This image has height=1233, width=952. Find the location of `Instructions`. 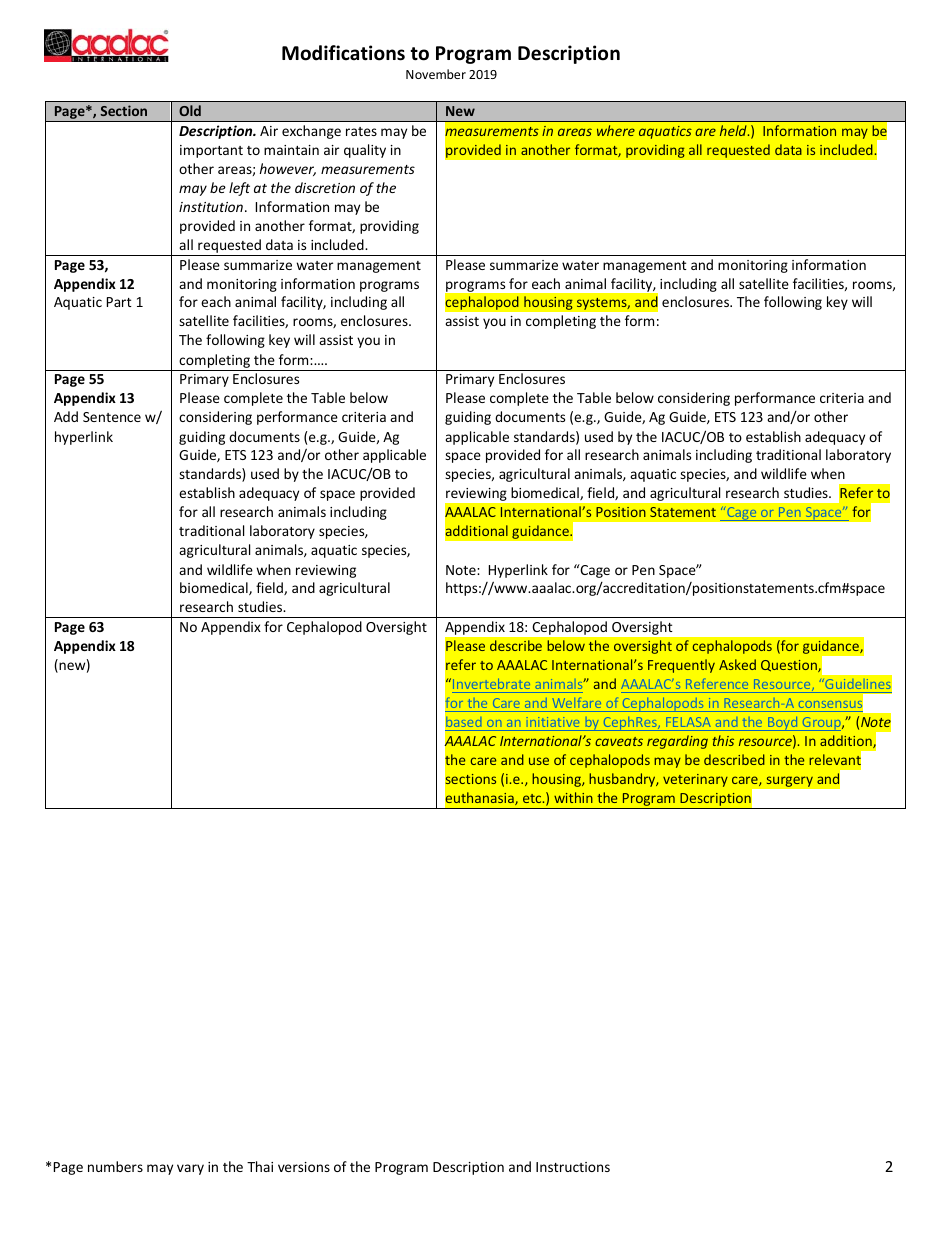

Instructions is located at coordinates (573, 1167).
